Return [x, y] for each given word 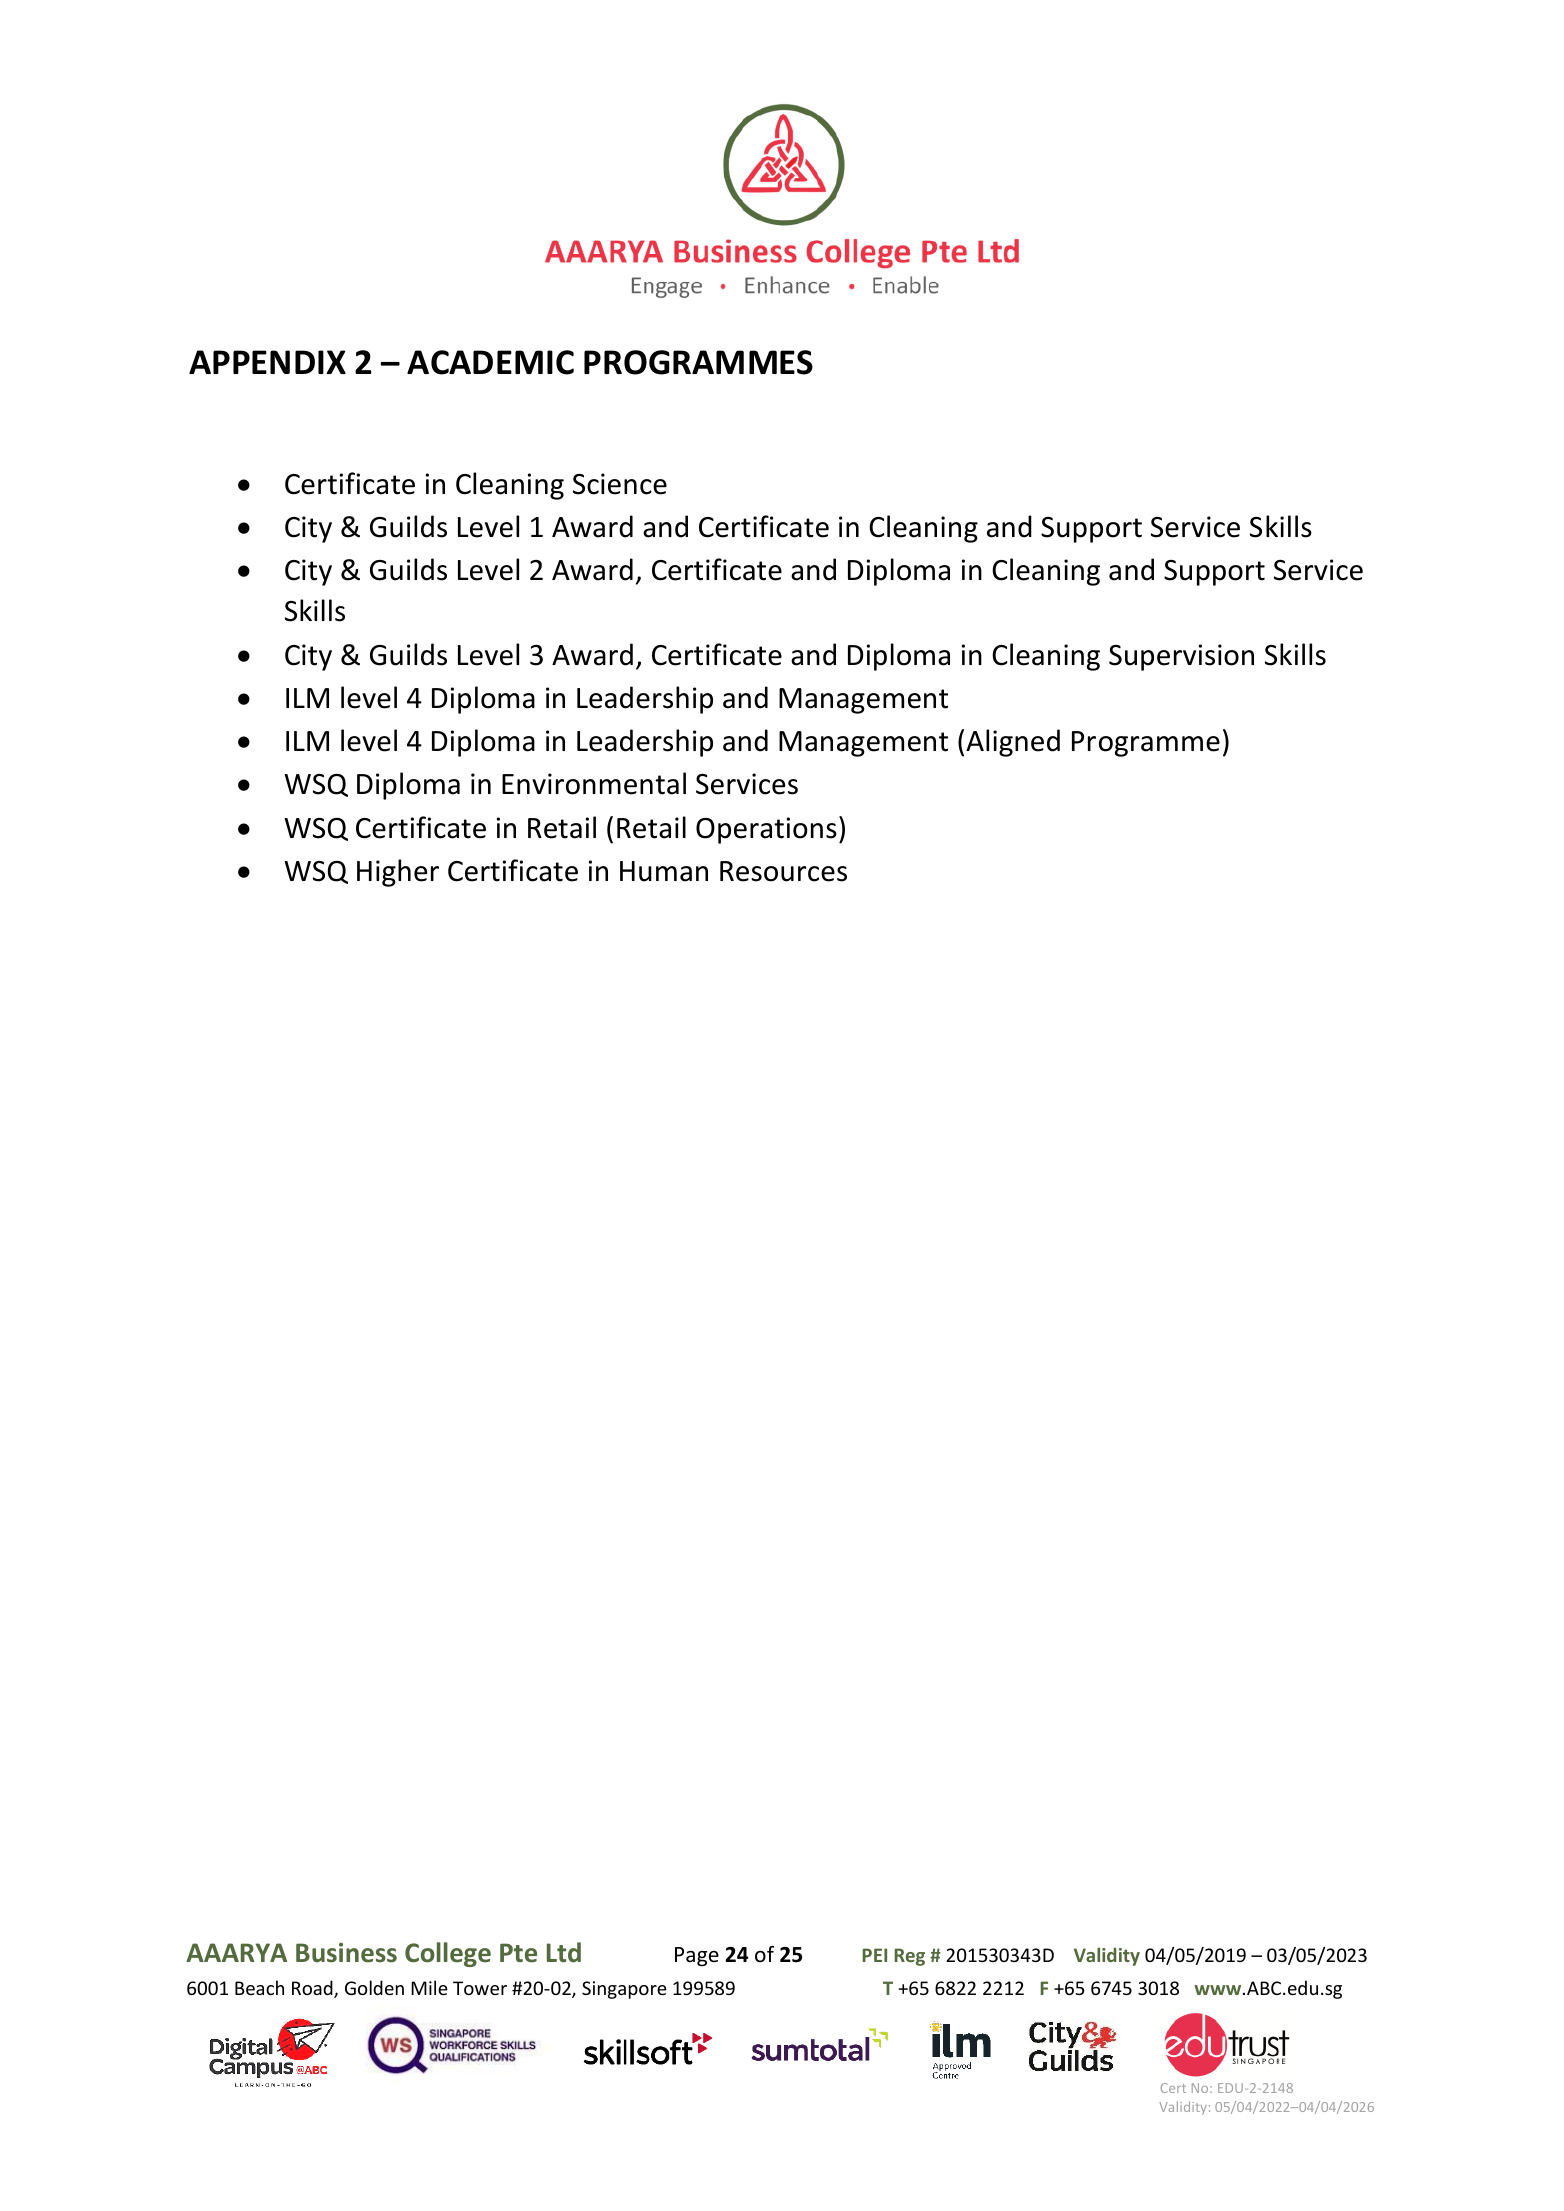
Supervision [1181, 657]
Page [697, 1957]
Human [664, 871]
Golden [374, 1987]
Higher [398, 873]
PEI [875, 1955]
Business [346, 1953]
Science [620, 484]
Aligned [1013, 743]
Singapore [624, 1990]
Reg [910, 1957]
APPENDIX [267, 362]
